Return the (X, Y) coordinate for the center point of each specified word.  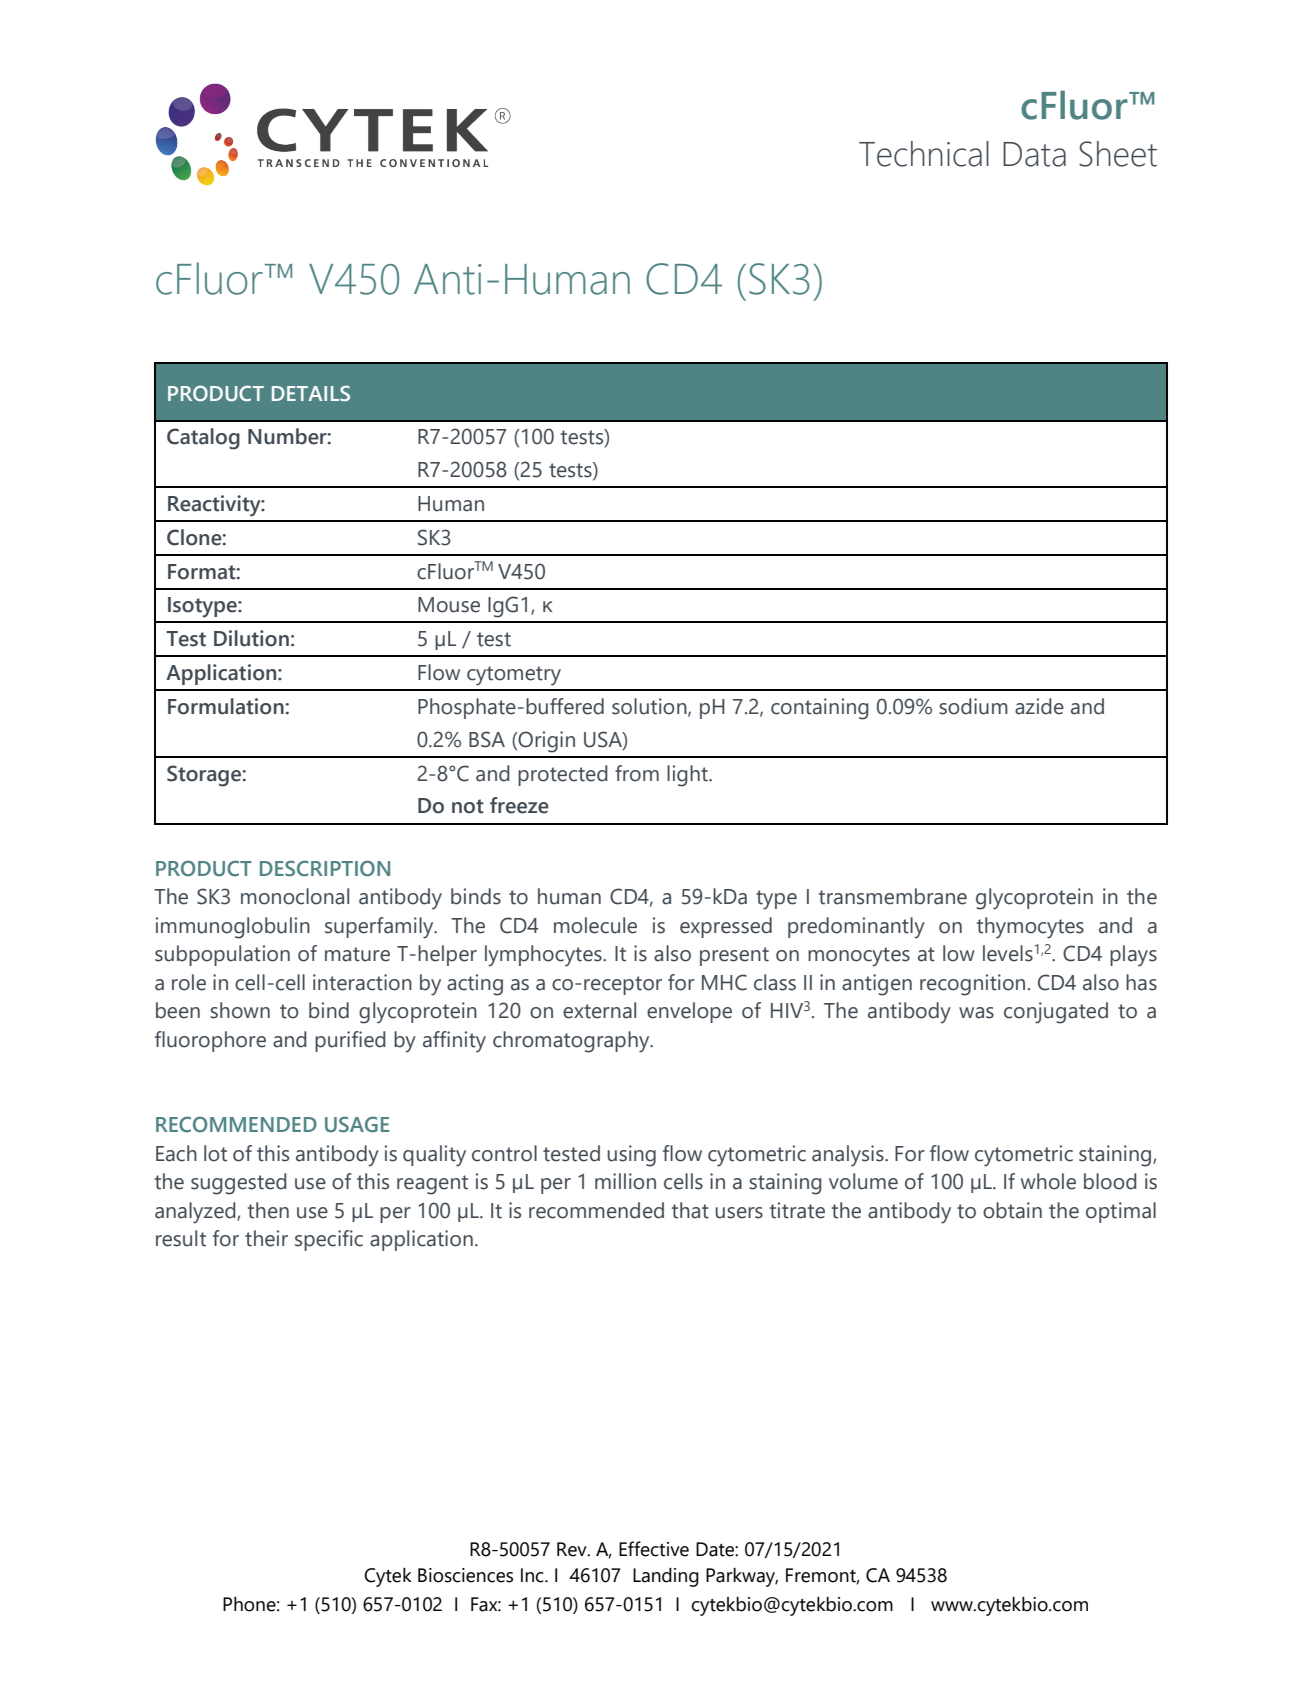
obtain (1012, 1210)
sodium (973, 706)
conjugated (1056, 1013)
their (266, 1238)
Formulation (227, 706)
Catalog (203, 439)
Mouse (449, 605)
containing (820, 709)
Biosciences (465, 1575)
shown (240, 1010)
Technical (924, 154)
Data (1034, 154)
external (599, 1010)
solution (650, 707)
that (690, 1210)
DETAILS (311, 393)
